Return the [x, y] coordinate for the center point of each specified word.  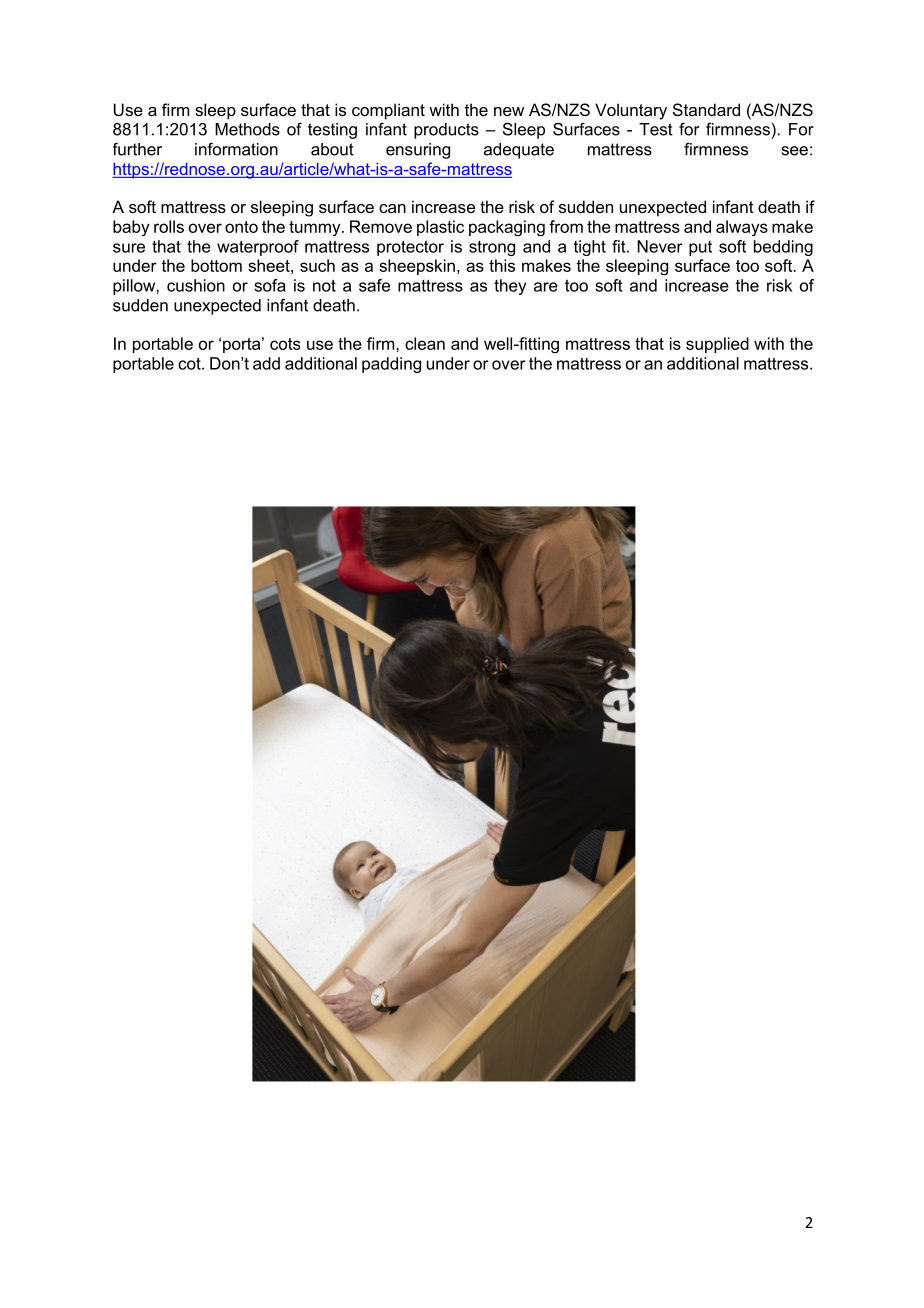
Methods [247, 129]
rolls [169, 226]
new [509, 111]
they [510, 287]
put [700, 248]
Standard [706, 109]
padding [391, 365]
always [742, 228]
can [392, 208]
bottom [216, 265]
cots [285, 344]
